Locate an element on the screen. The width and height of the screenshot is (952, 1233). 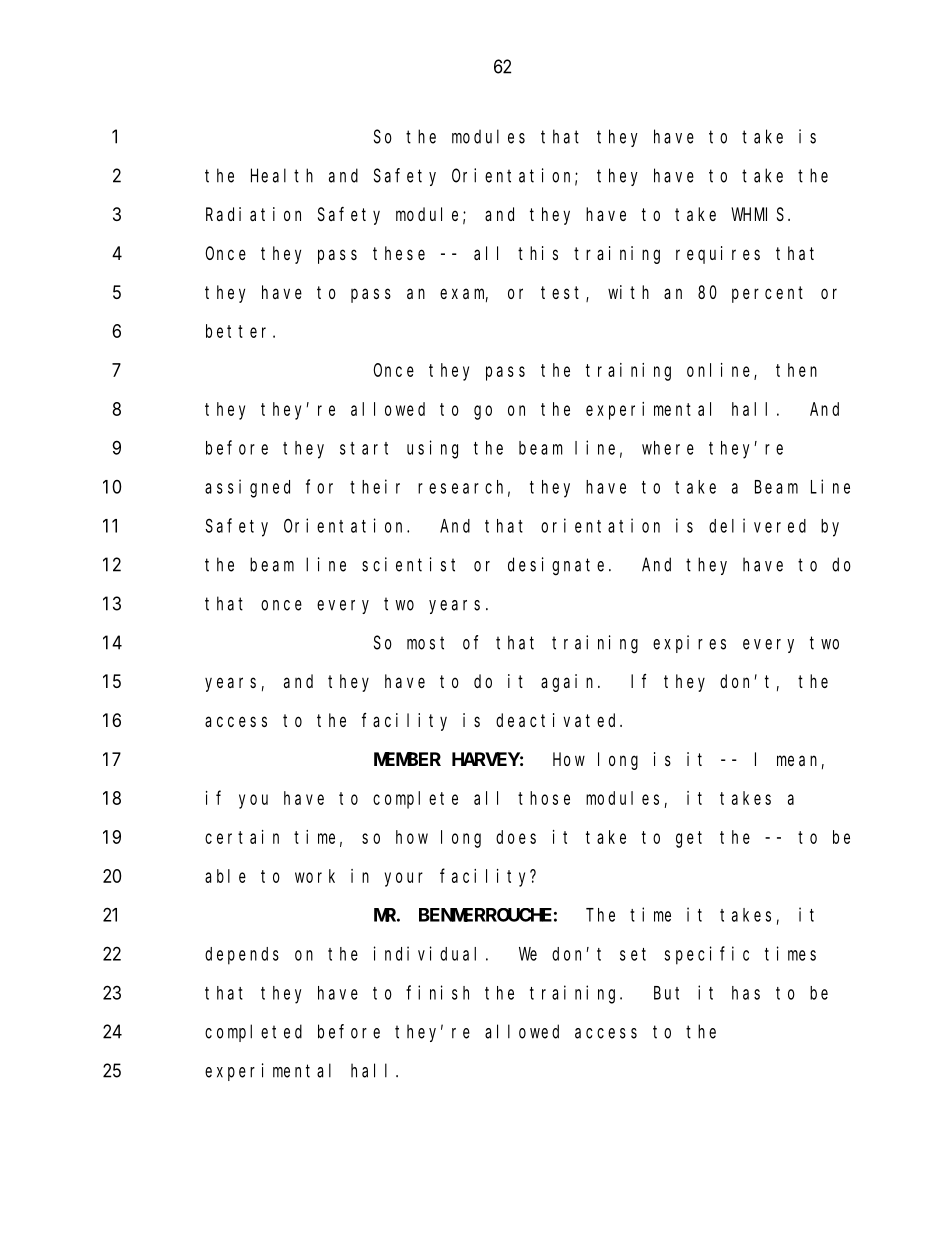
Health is located at coordinates (282, 175).
